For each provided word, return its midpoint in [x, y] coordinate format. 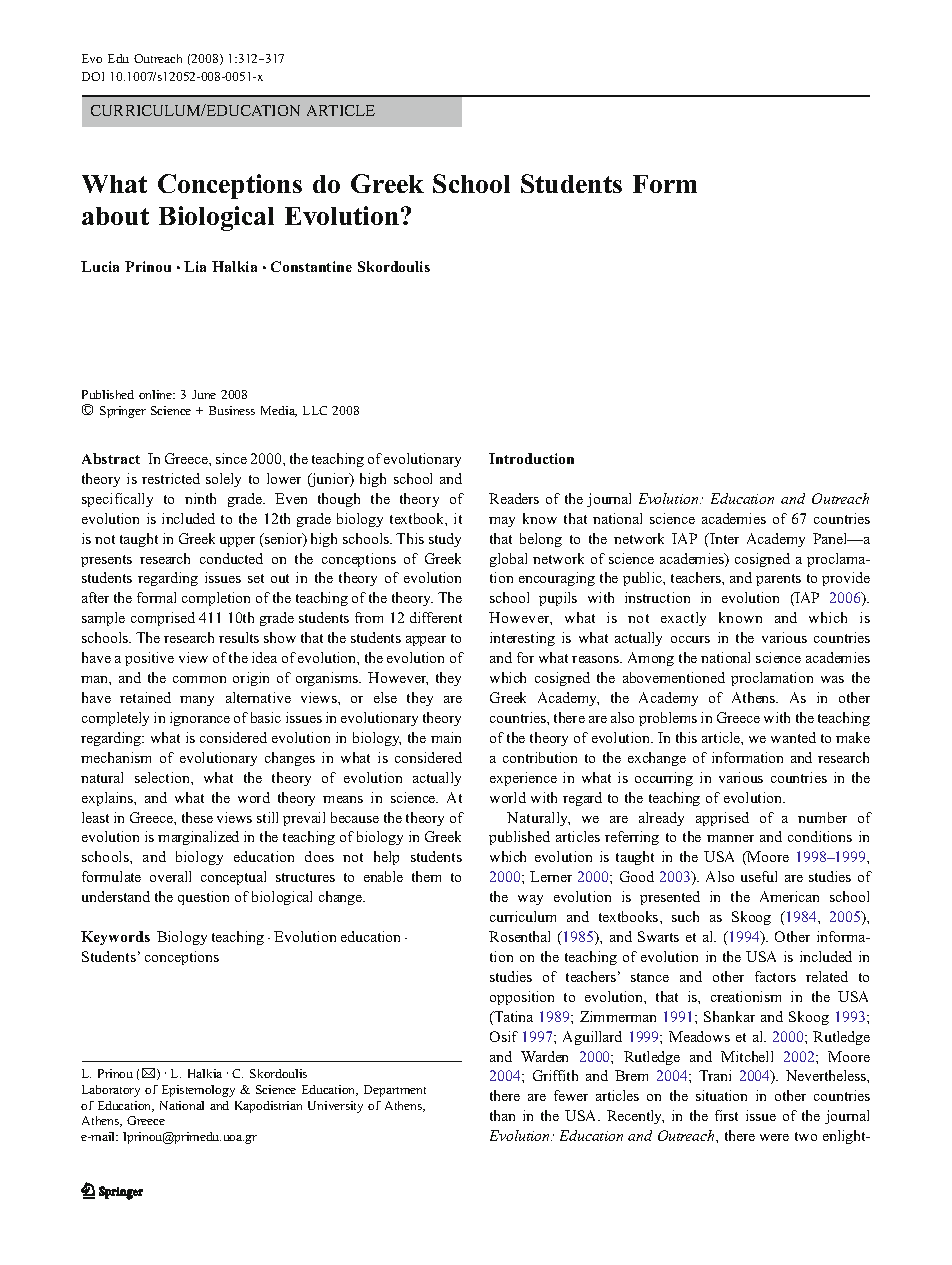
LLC [315, 410]
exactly [683, 619]
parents [778, 580]
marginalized [198, 838]
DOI [93, 76]
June [204, 394]
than [502, 1115]
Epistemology [198, 1091]
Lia [195, 266]
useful [759, 876]
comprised [163, 619]
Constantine [311, 266]
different [436, 617]
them [426, 876]
